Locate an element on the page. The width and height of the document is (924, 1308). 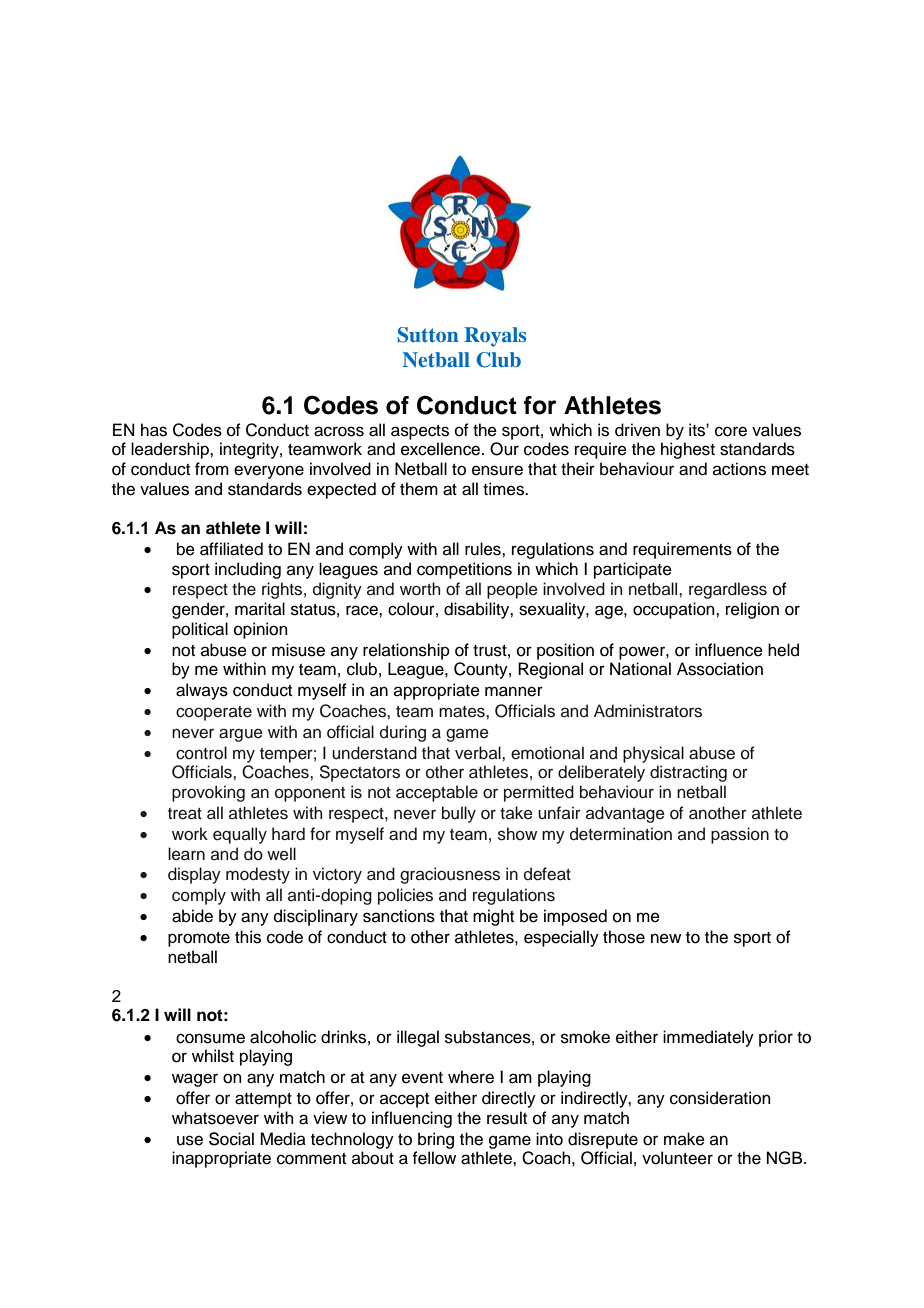
has is located at coordinates (154, 430).
